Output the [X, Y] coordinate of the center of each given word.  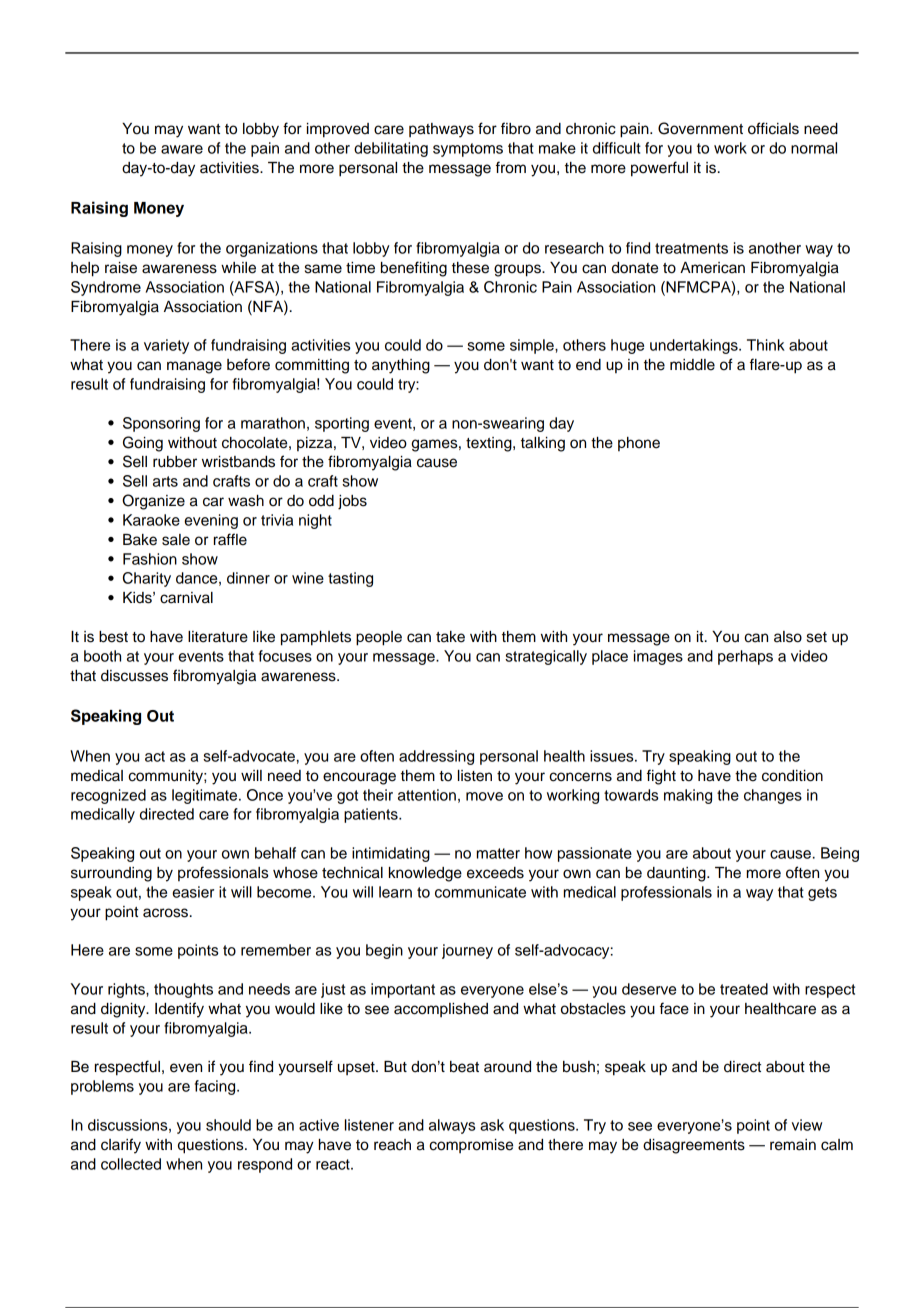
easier [193, 892]
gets [822, 894]
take [450, 637]
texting [490, 444]
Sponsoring [161, 424]
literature [218, 637]
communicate [480, 892]
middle [692, 365]
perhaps [745, 657]
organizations [272, 249]
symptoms [468, 150]
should [228, 1125]
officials [773, 128]
